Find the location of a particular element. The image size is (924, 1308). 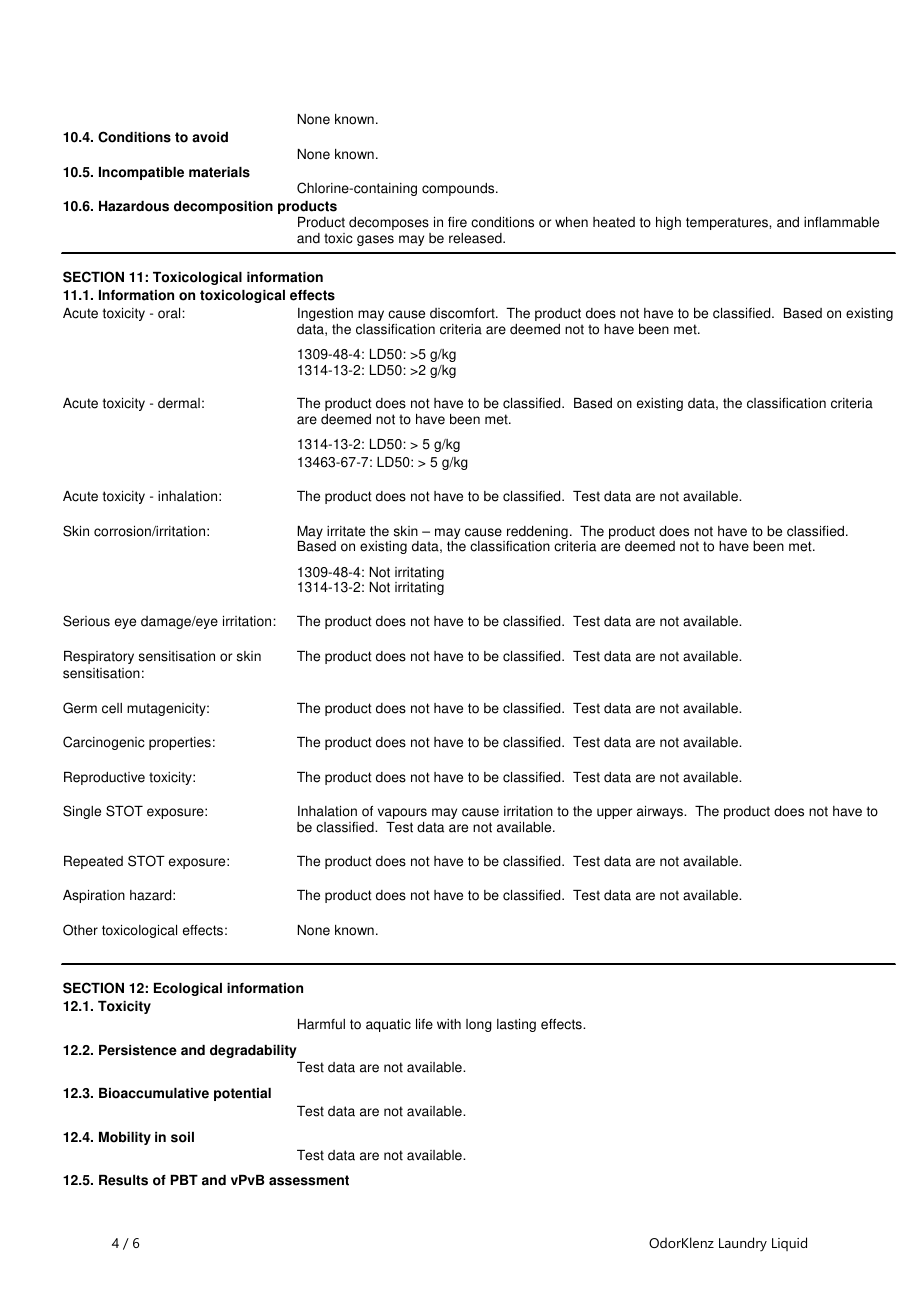

Incompatible is located at coordinates (141, 173).
